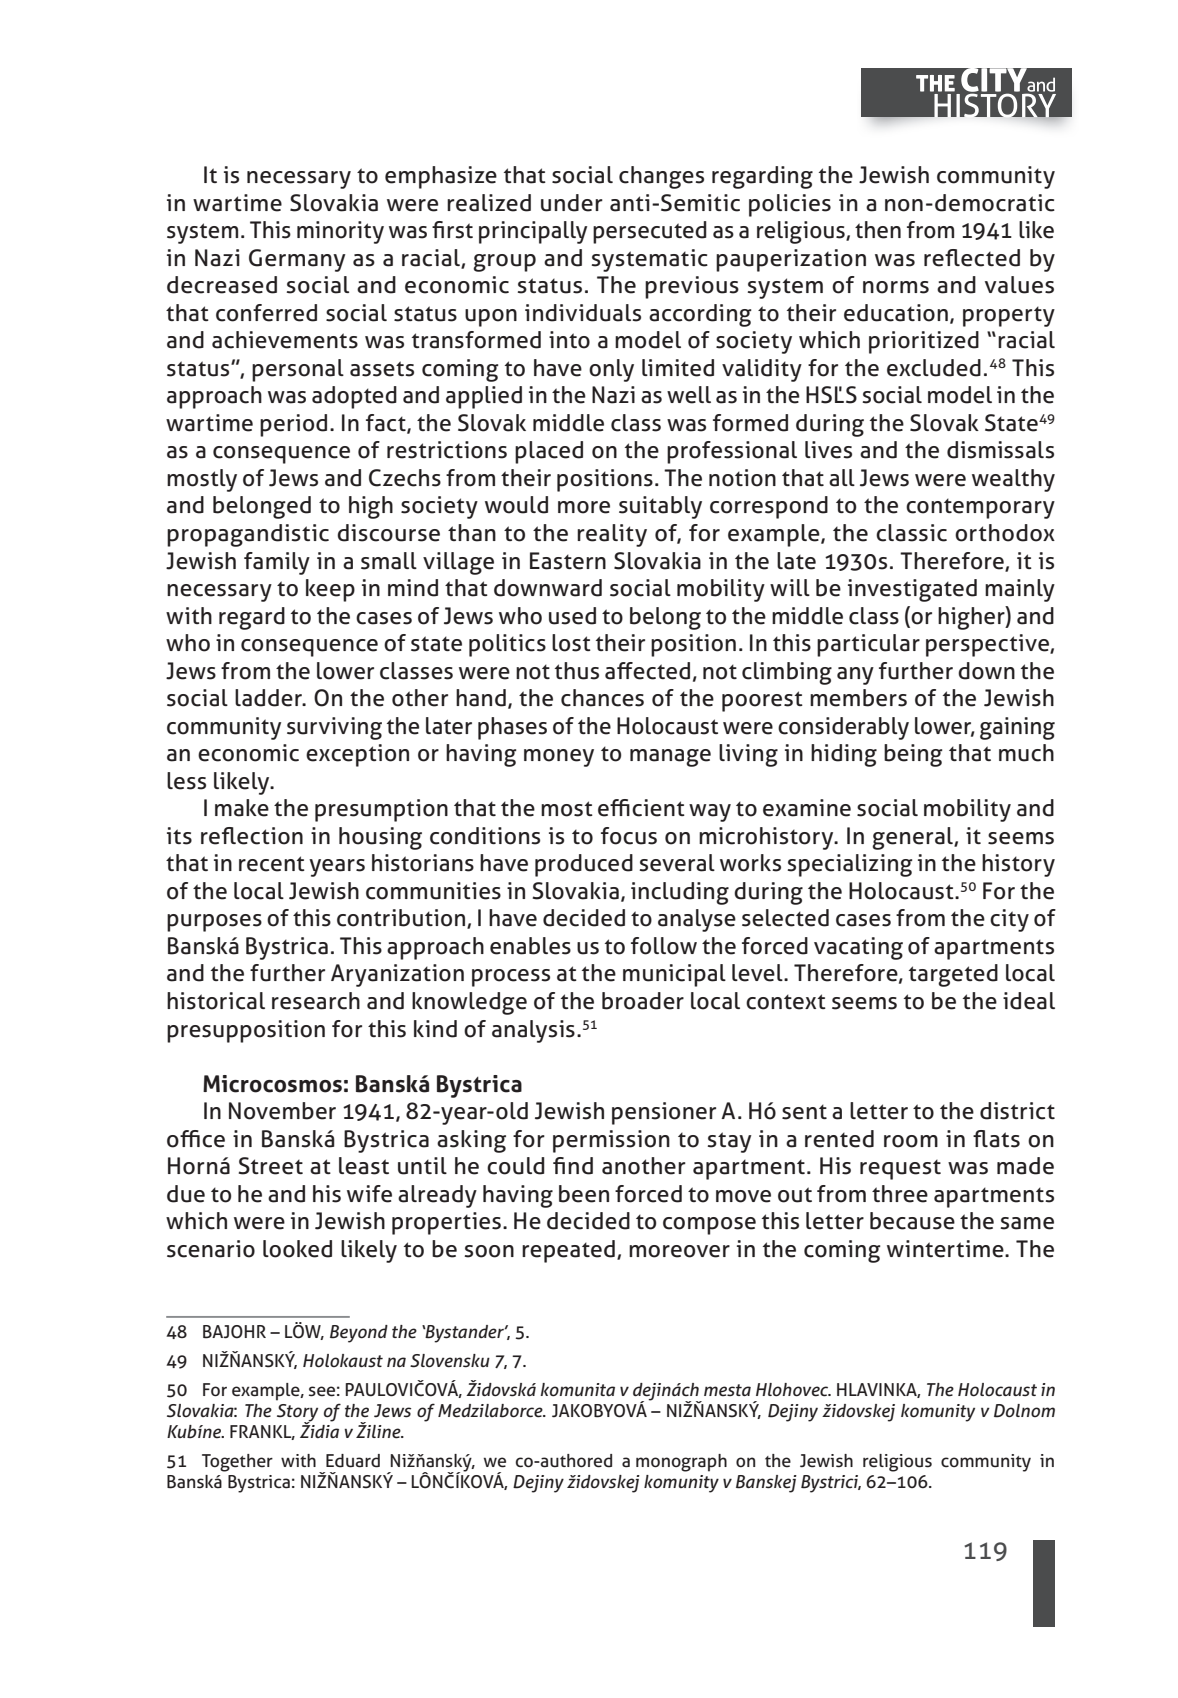 The width and height of the document is (1178, 1698). Describe the element at coordinates (572, 203) in the document. I see `under` at that location.
